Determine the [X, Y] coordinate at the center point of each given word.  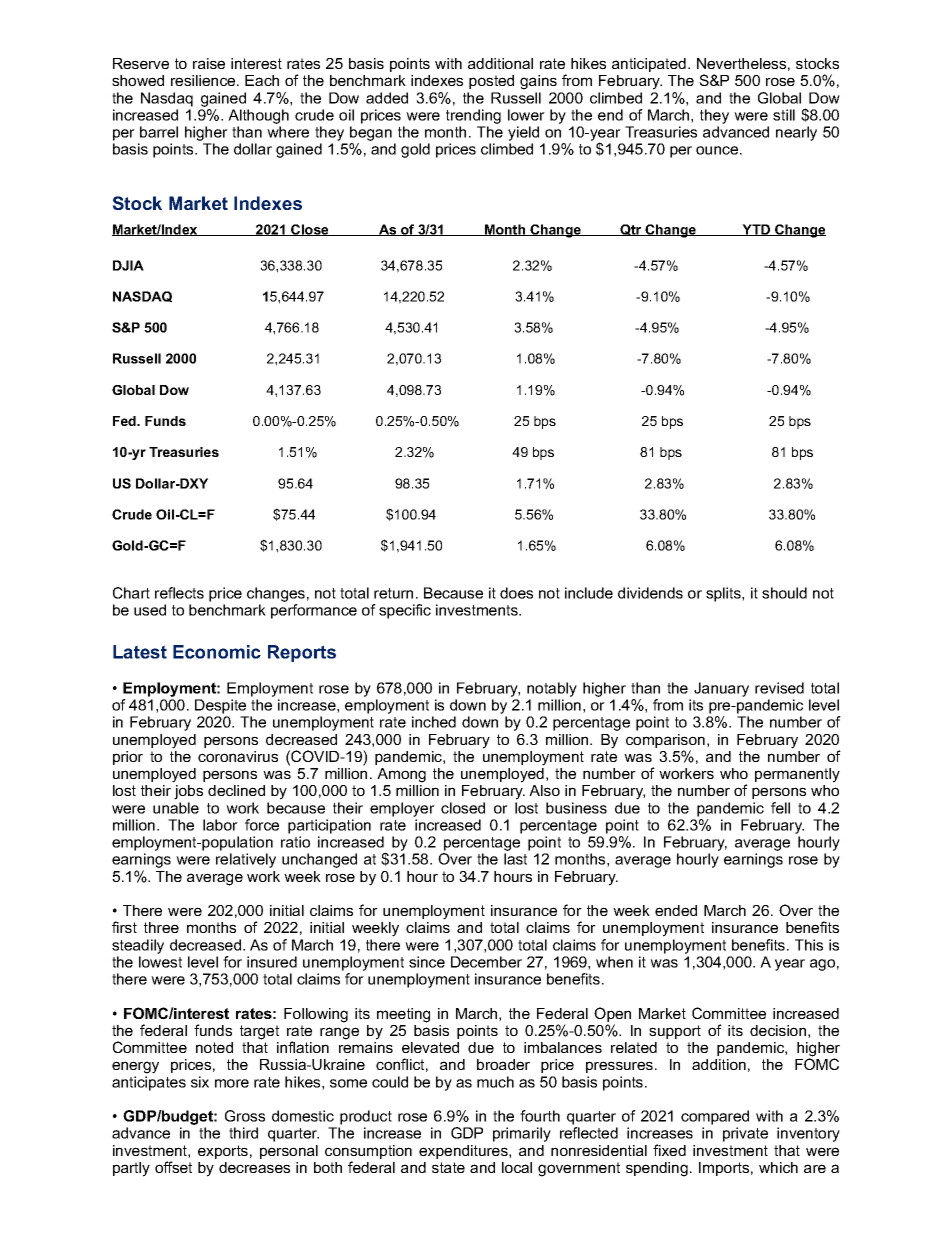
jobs [188, 792]
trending [473, 116]
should [784, 593]
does [516, 593]
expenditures [464, 1152]
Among [401, 775]
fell [780, 808]
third [243, 1133]
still [784, 115]
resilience [204, 80]
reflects [179, 593]
